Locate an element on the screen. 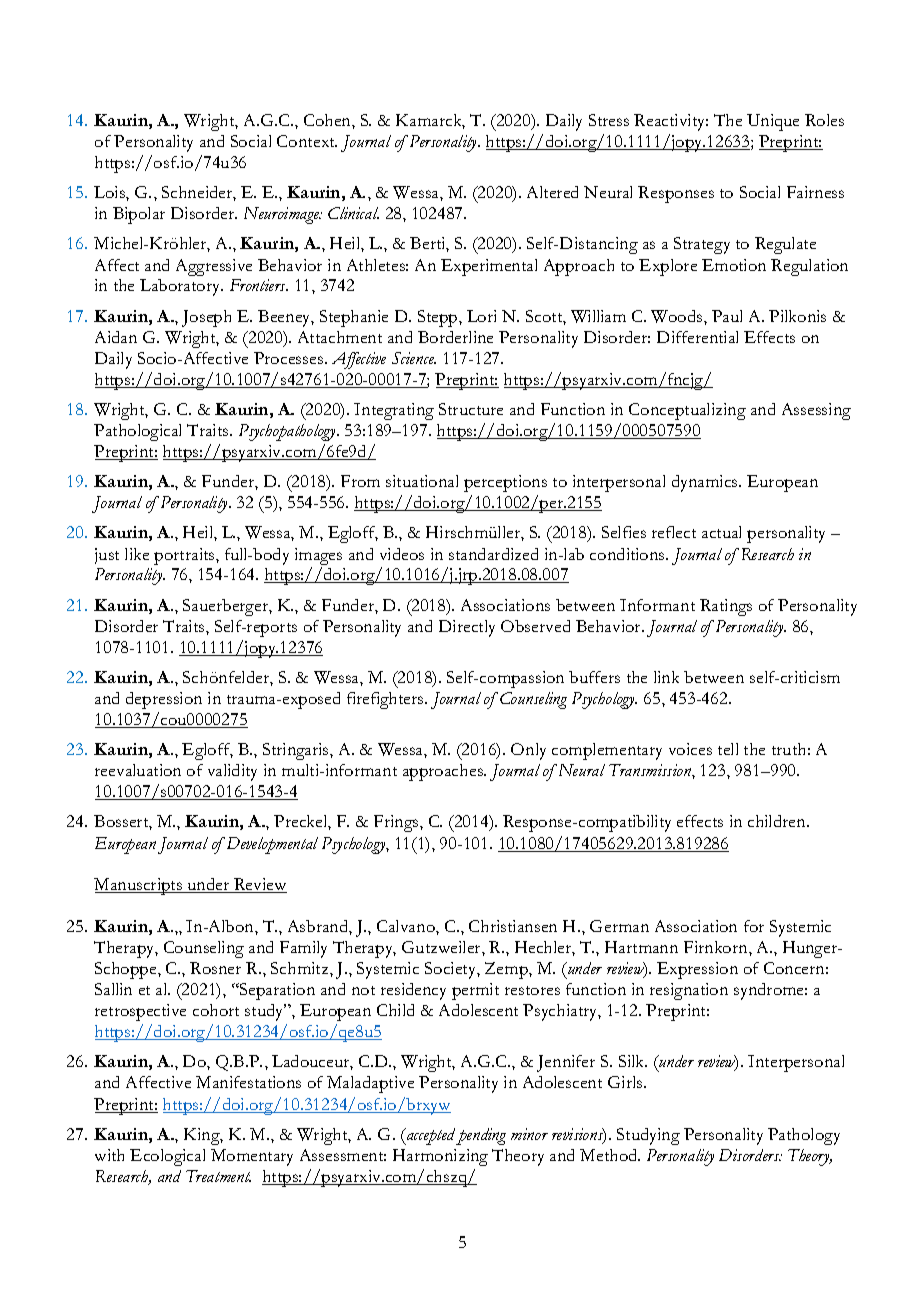 Image resolution: width=924 pixels, height=1308 pixels. Christiansen is located at coordinates (513, 926).
